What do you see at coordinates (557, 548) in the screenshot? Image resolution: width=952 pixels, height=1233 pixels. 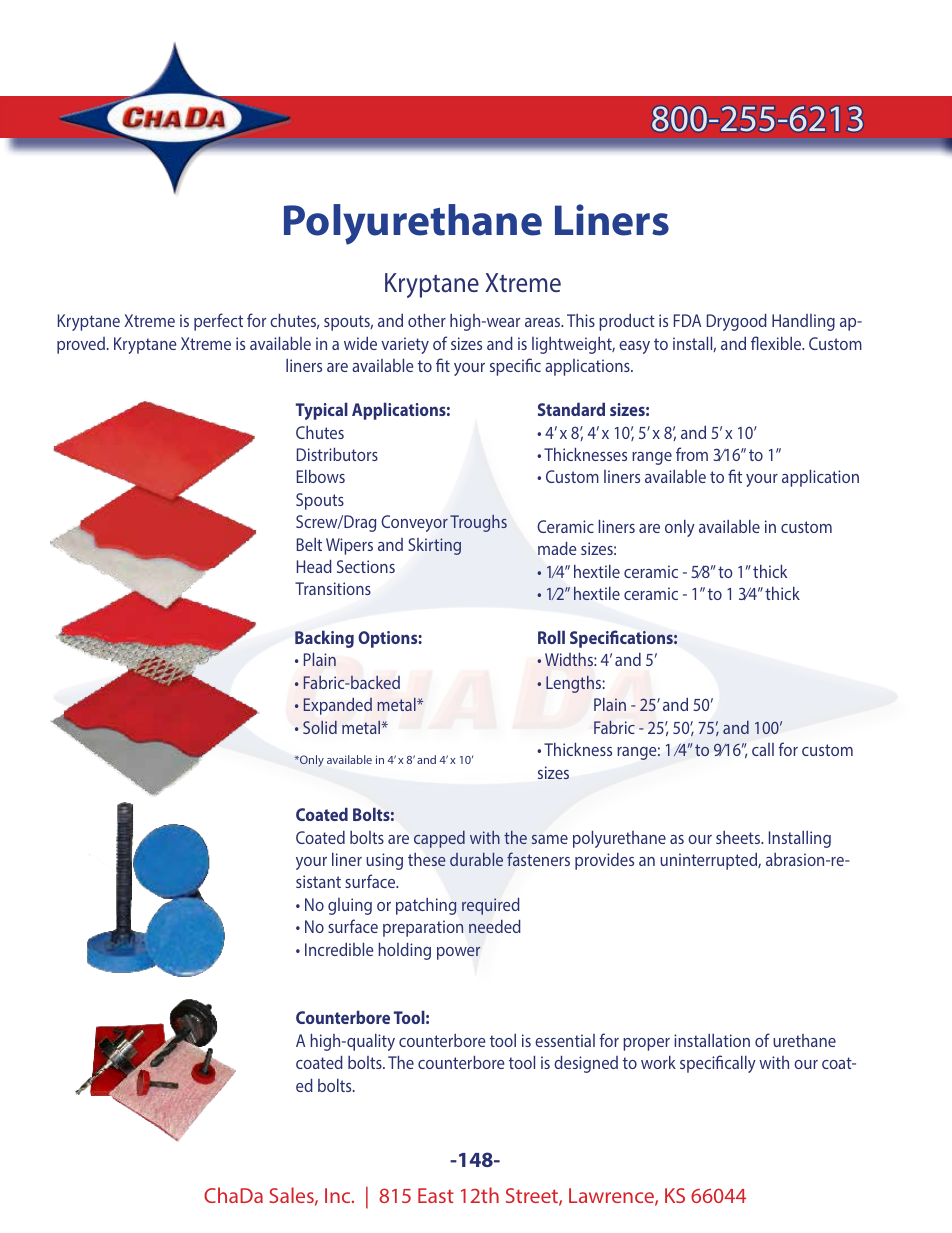 I see `made` at bounding box center [557, 548].
